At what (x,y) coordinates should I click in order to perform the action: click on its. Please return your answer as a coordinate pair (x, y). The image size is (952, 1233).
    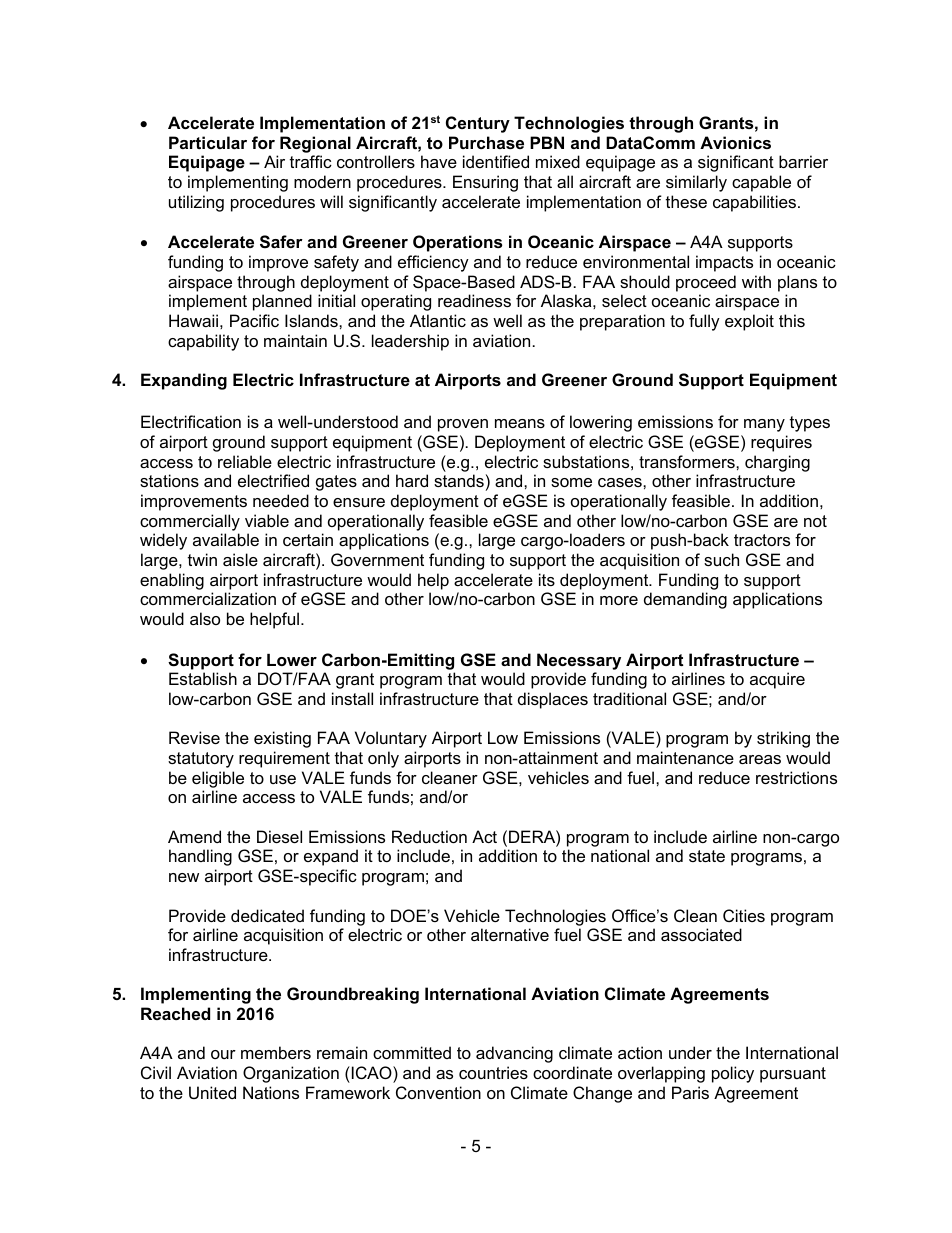
    Looking at the image, I should click on (547, 579).
